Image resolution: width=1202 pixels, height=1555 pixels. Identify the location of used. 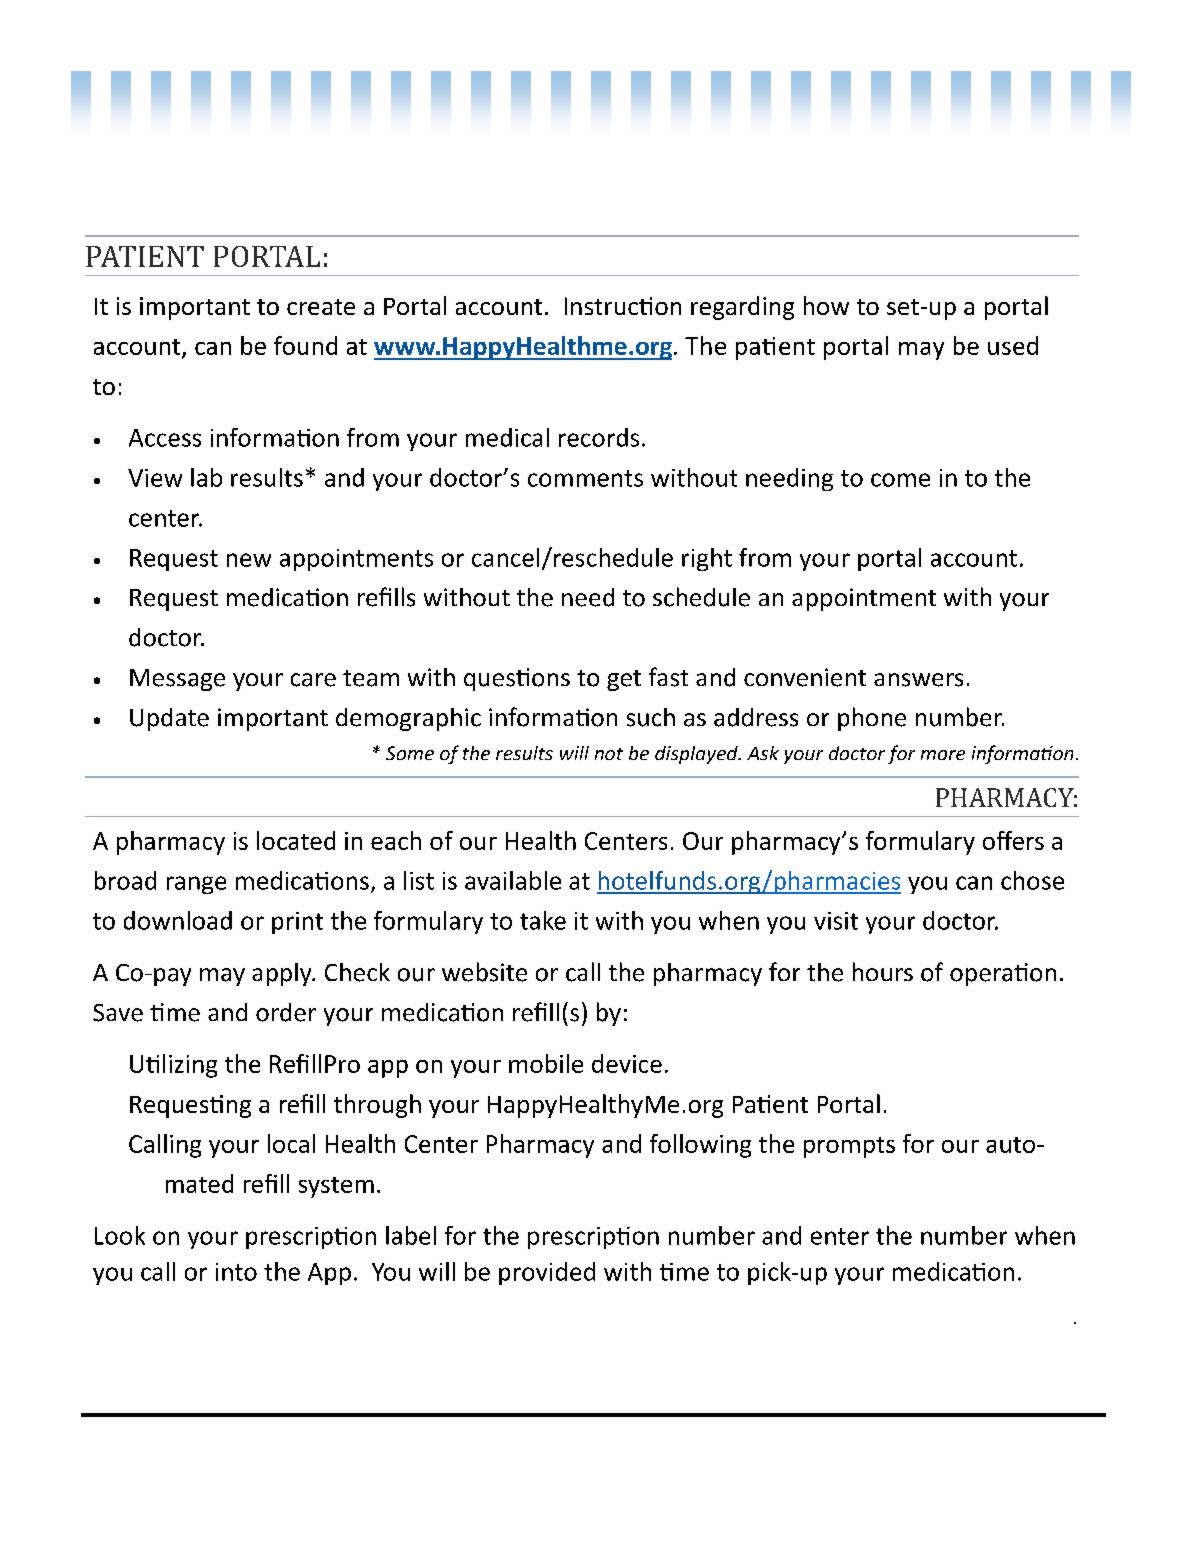
(1013, 345).
